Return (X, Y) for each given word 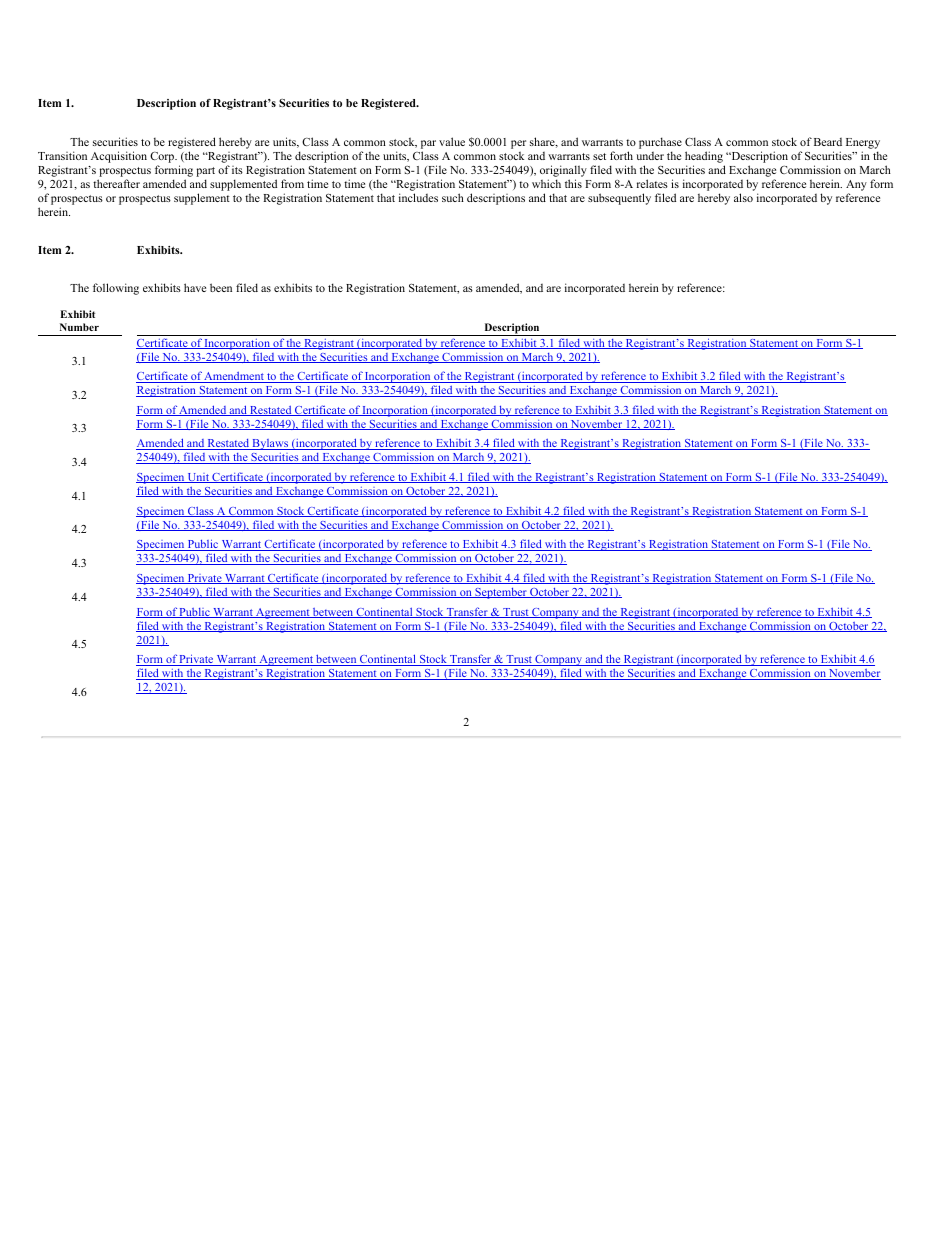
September (501, 593)
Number (79, 327)
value (452, 141)
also (743, 197)
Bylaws (270, 444)
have (195, 287)
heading (704, 157)
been (221, 287)
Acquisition (119, 157)
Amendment (234, 377)
